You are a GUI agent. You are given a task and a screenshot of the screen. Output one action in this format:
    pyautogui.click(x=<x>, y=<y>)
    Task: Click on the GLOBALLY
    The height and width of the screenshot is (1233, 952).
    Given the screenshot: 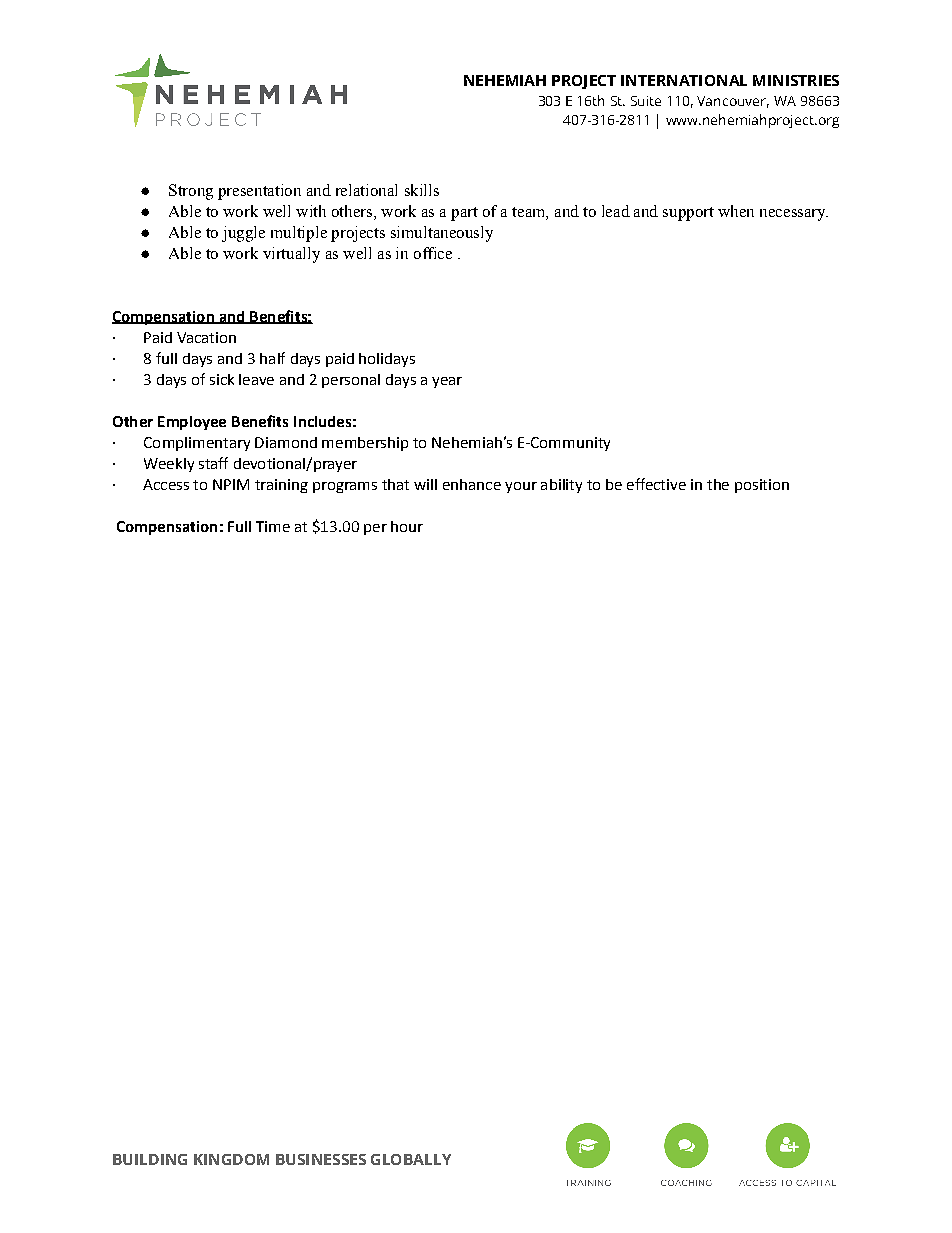 What is the action you would take?
    pyautogui.click(x=411, y=1159)
